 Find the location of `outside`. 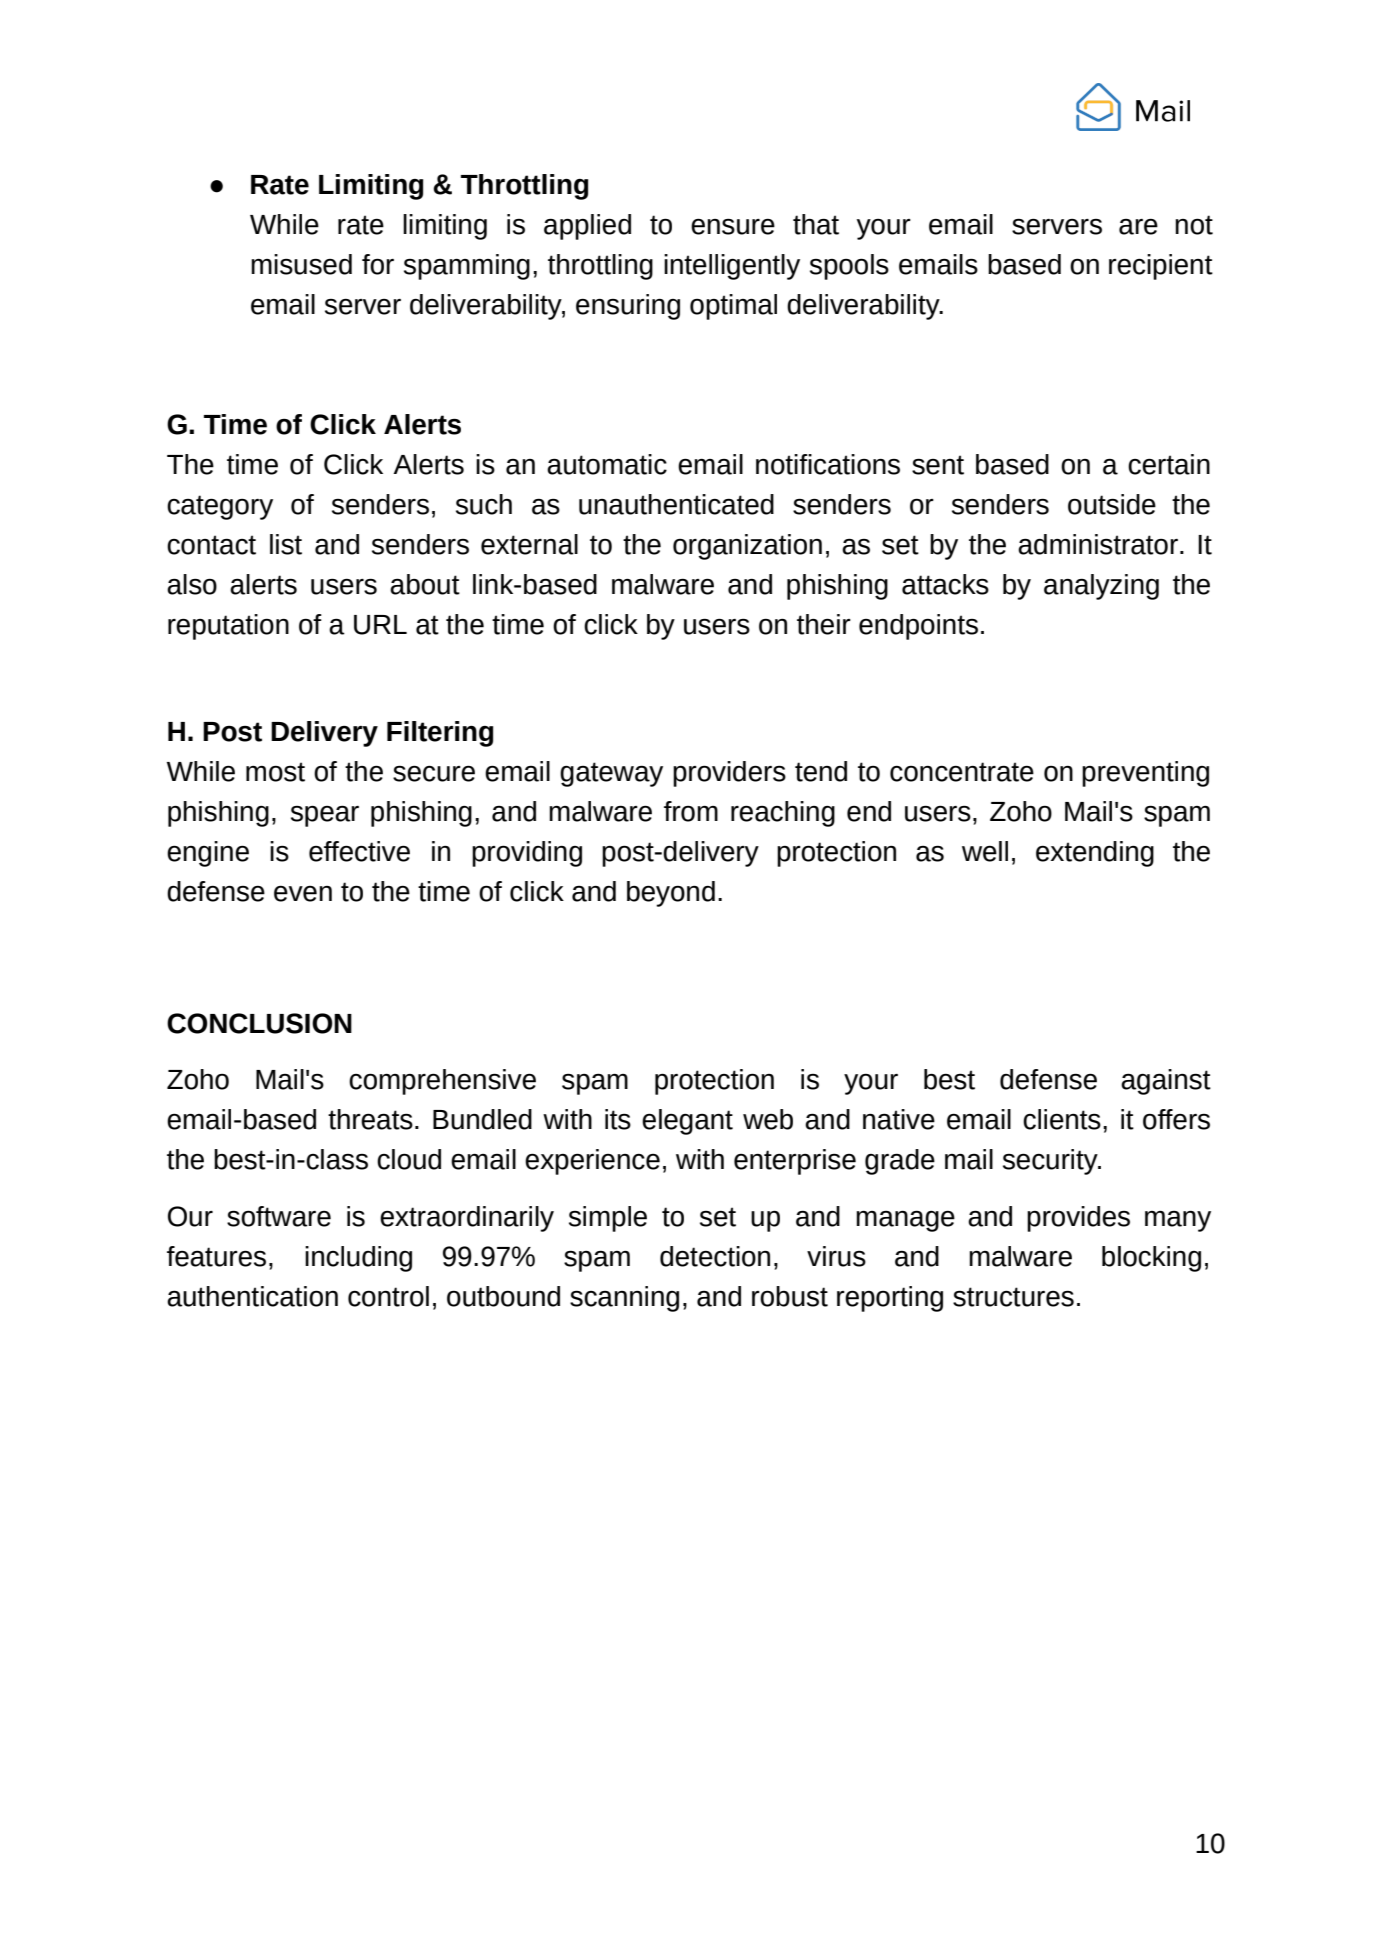

outside is located at coordinates (1112, 504).
